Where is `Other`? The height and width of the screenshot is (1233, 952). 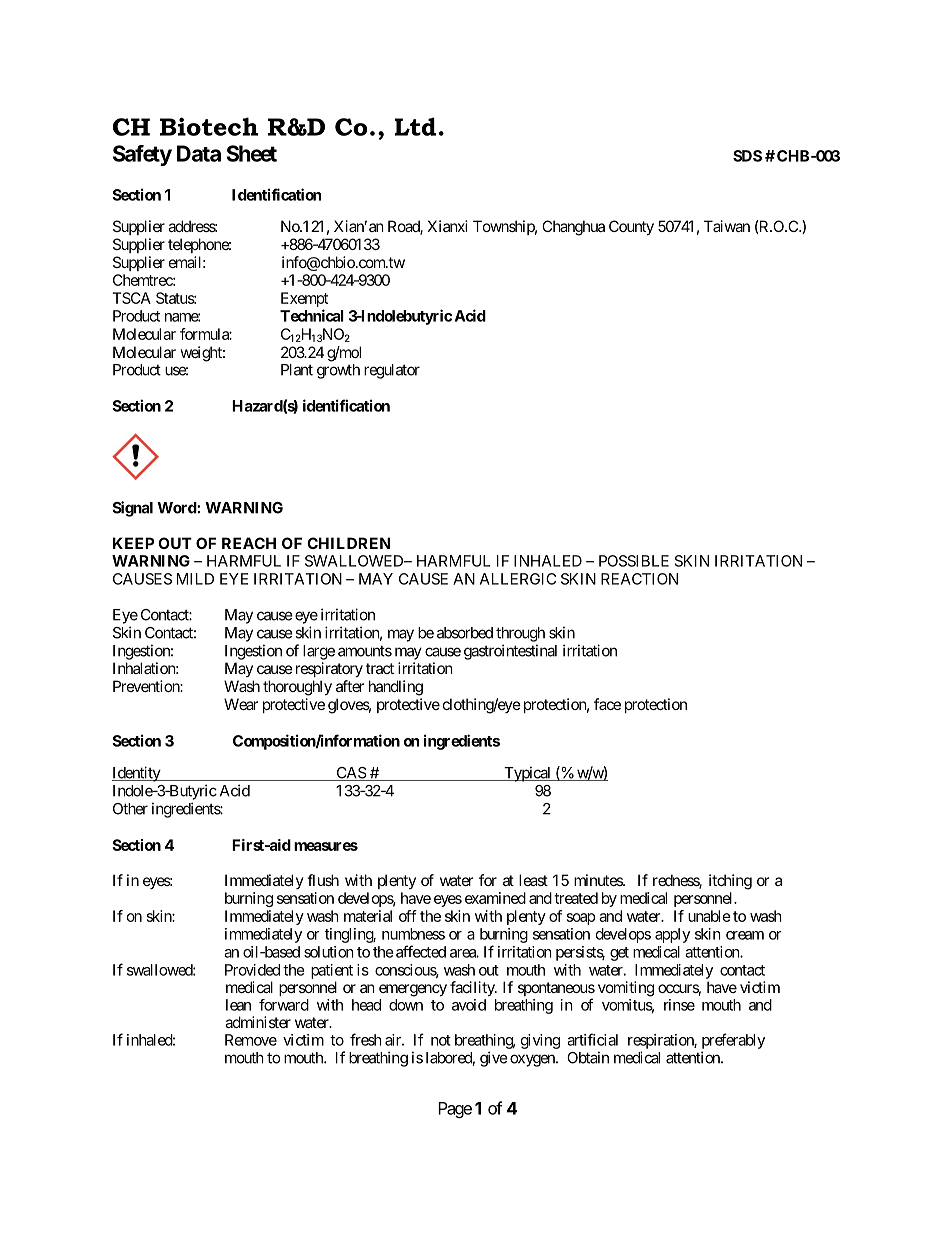 Other is located at coordinates (130, 809).
